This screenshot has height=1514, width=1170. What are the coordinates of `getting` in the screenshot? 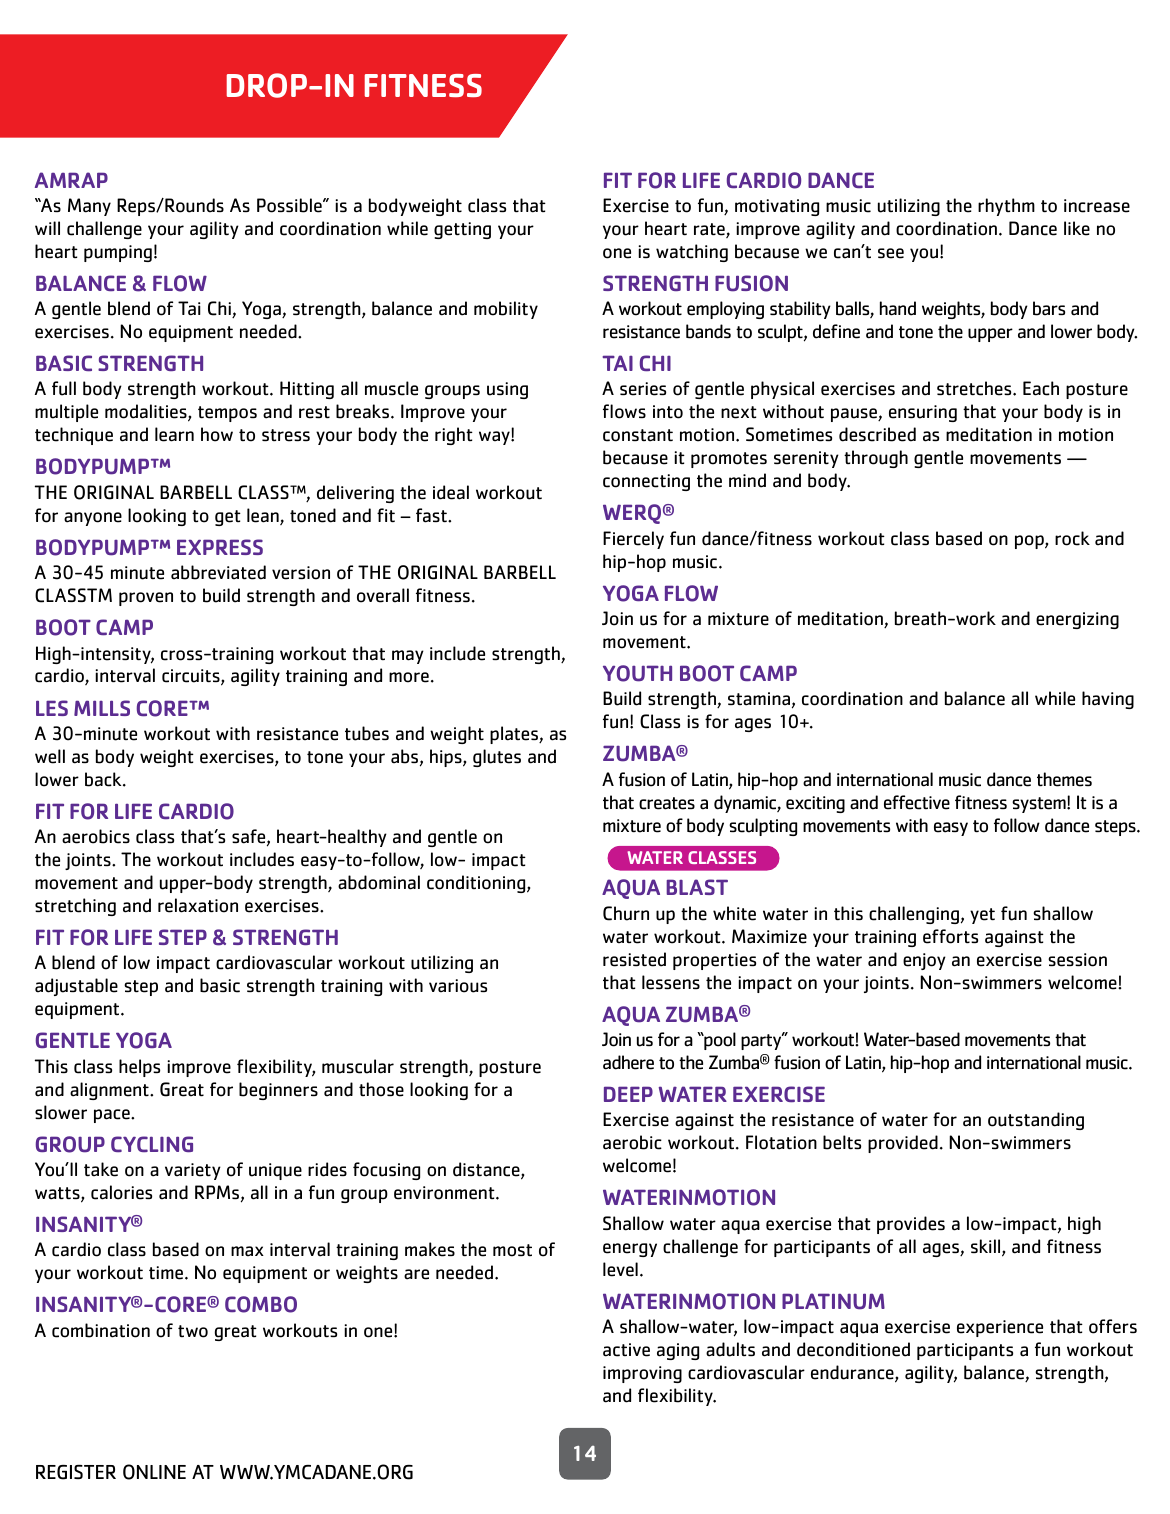 It's located at (462, 230).
